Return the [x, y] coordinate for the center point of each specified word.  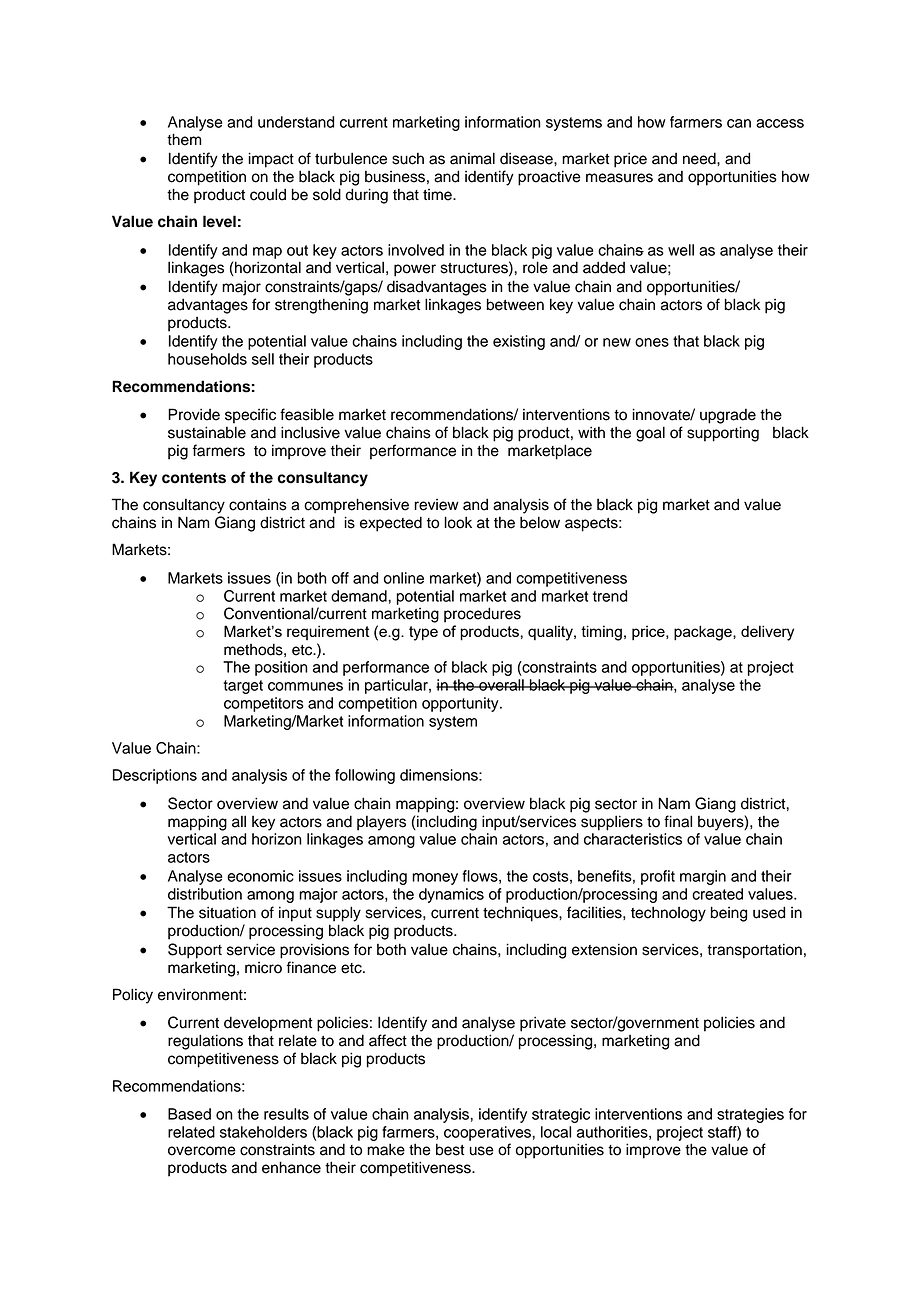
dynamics [451, 895]
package [704, 633]
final [678, 821]
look [458, 522]
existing [519, 342]
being [729, 914]
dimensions [440, 775]
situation [227, 912]
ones [652, 342]
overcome [202, 1151]
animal [472, 158]
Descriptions [155, 776]
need [700, 158]
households [207, 359]
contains [258, 504]
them [184, 139]
